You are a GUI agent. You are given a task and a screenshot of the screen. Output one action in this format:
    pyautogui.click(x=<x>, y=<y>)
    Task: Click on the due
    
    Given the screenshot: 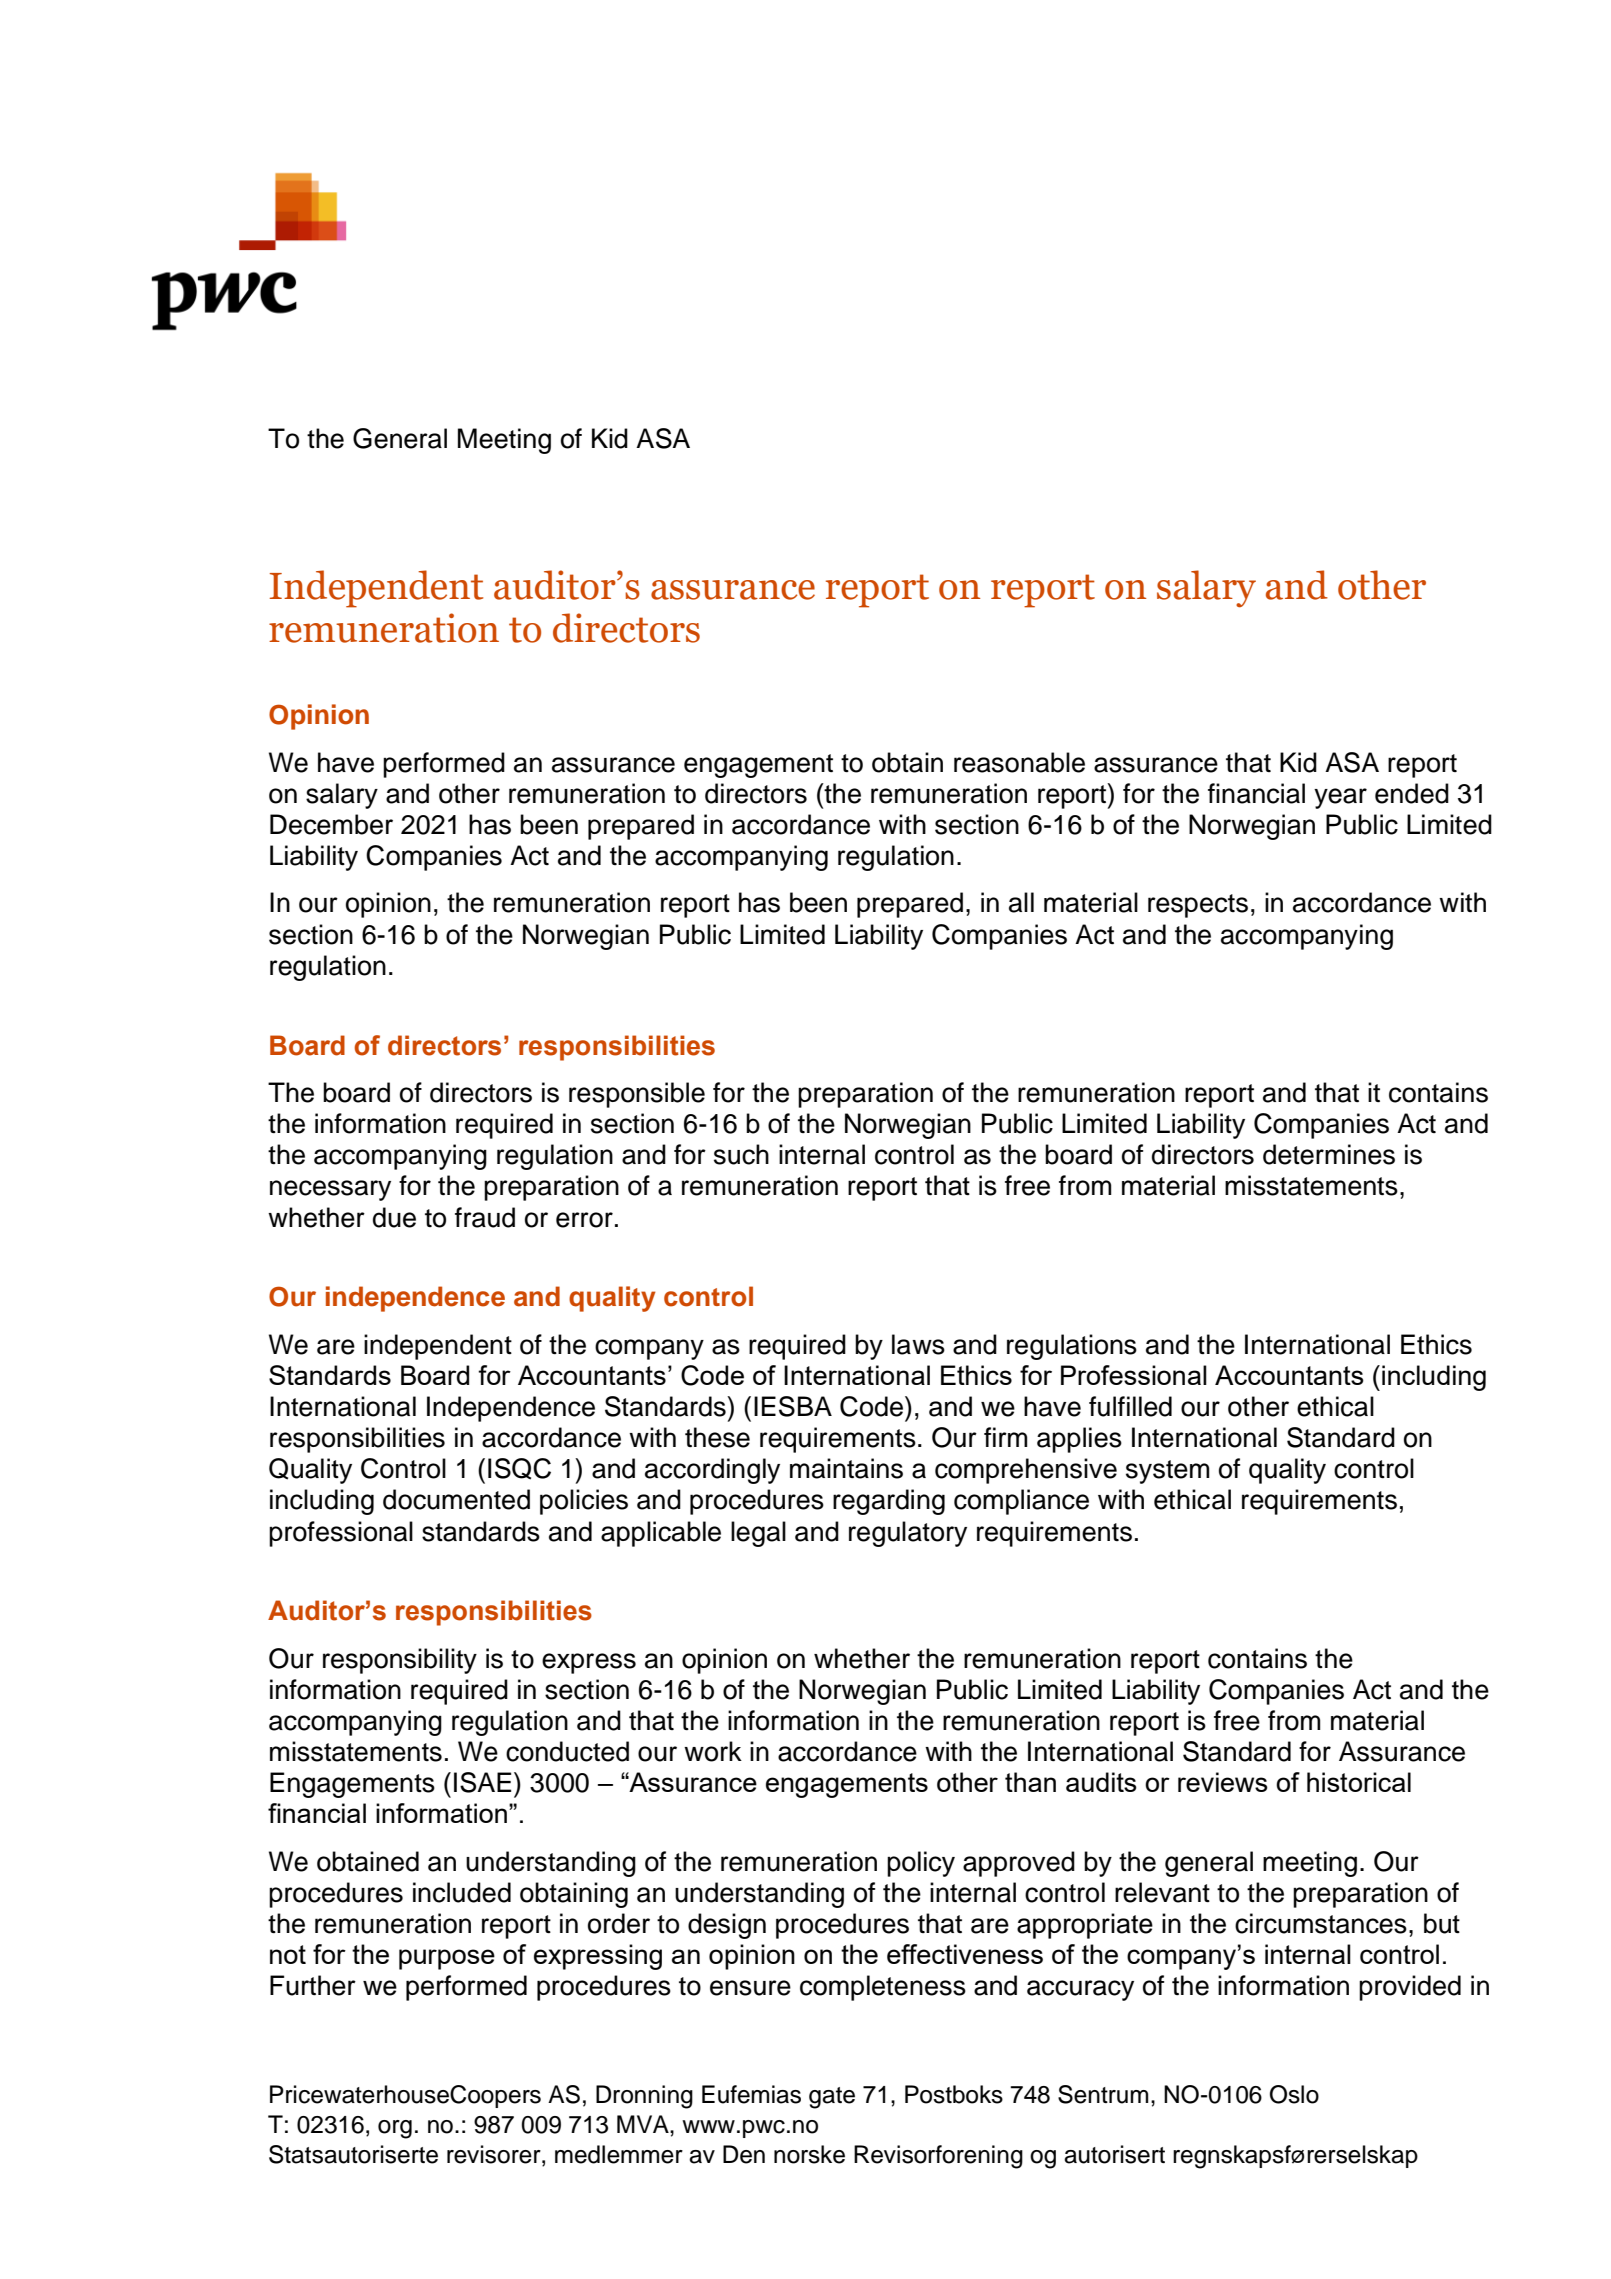 What is the action you would take?
    pyautogui.click(x=394, y=1217)
